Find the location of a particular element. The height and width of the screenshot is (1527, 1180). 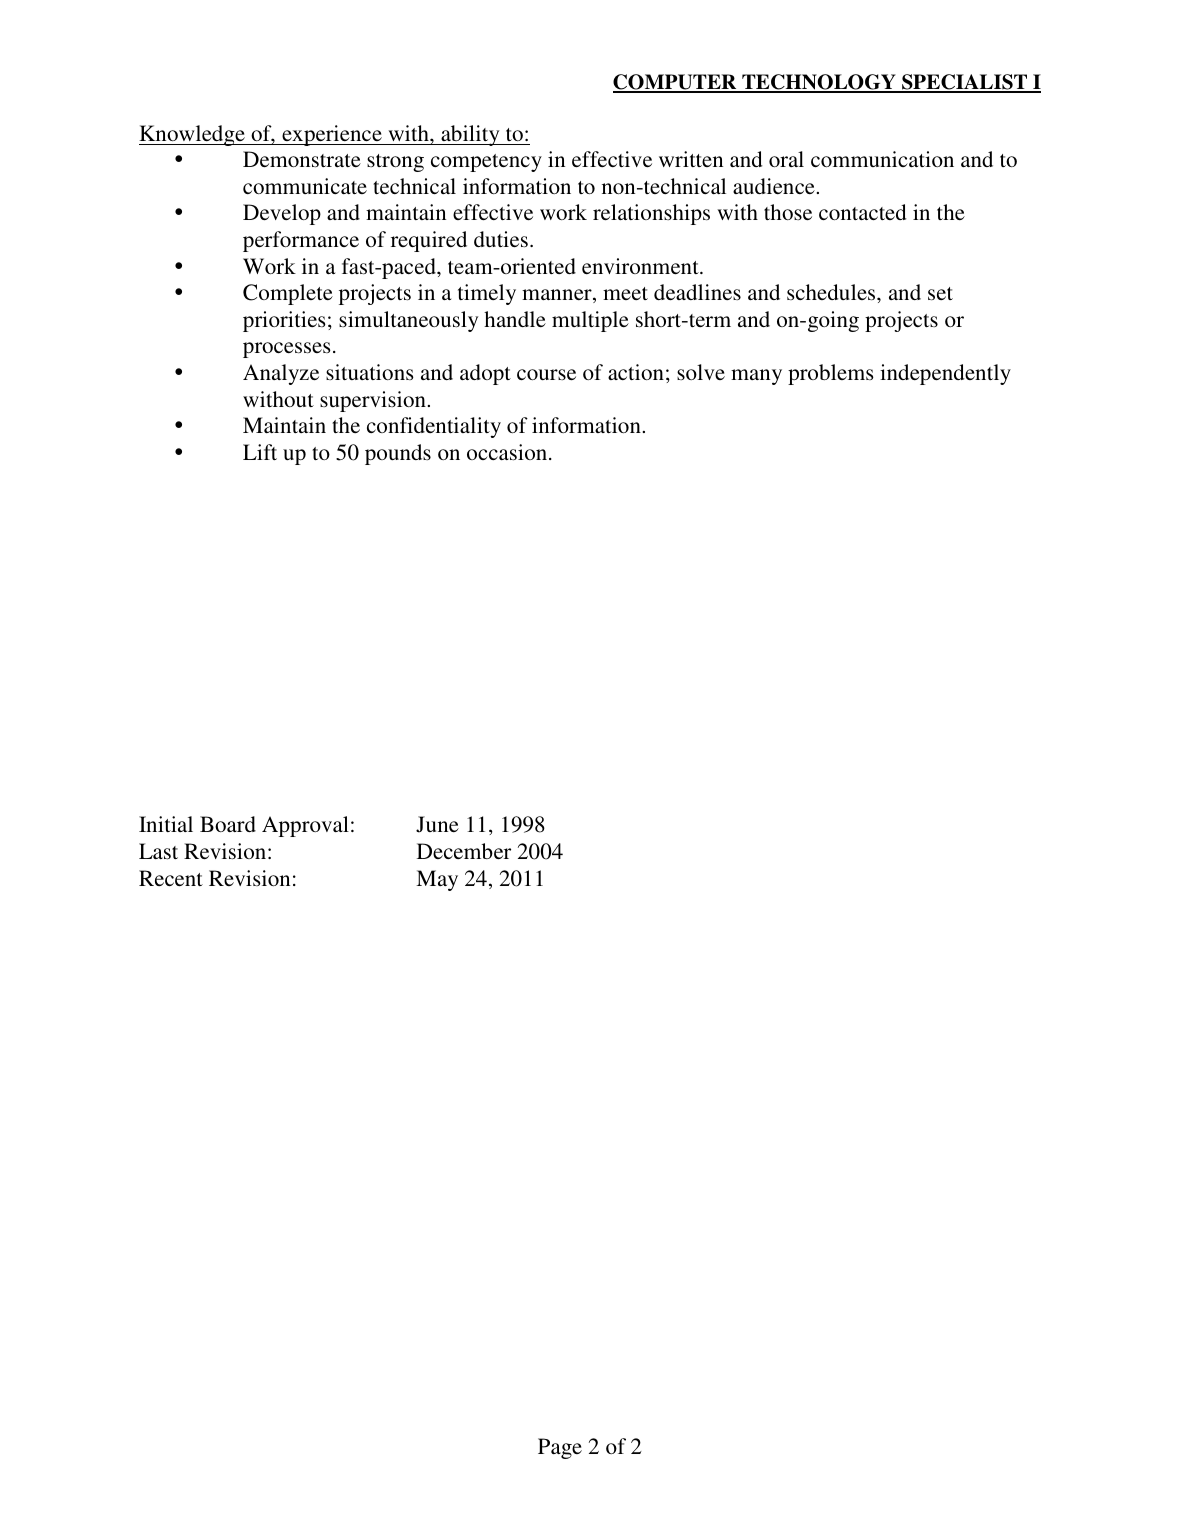

May is located at coordinates (437, 880).
